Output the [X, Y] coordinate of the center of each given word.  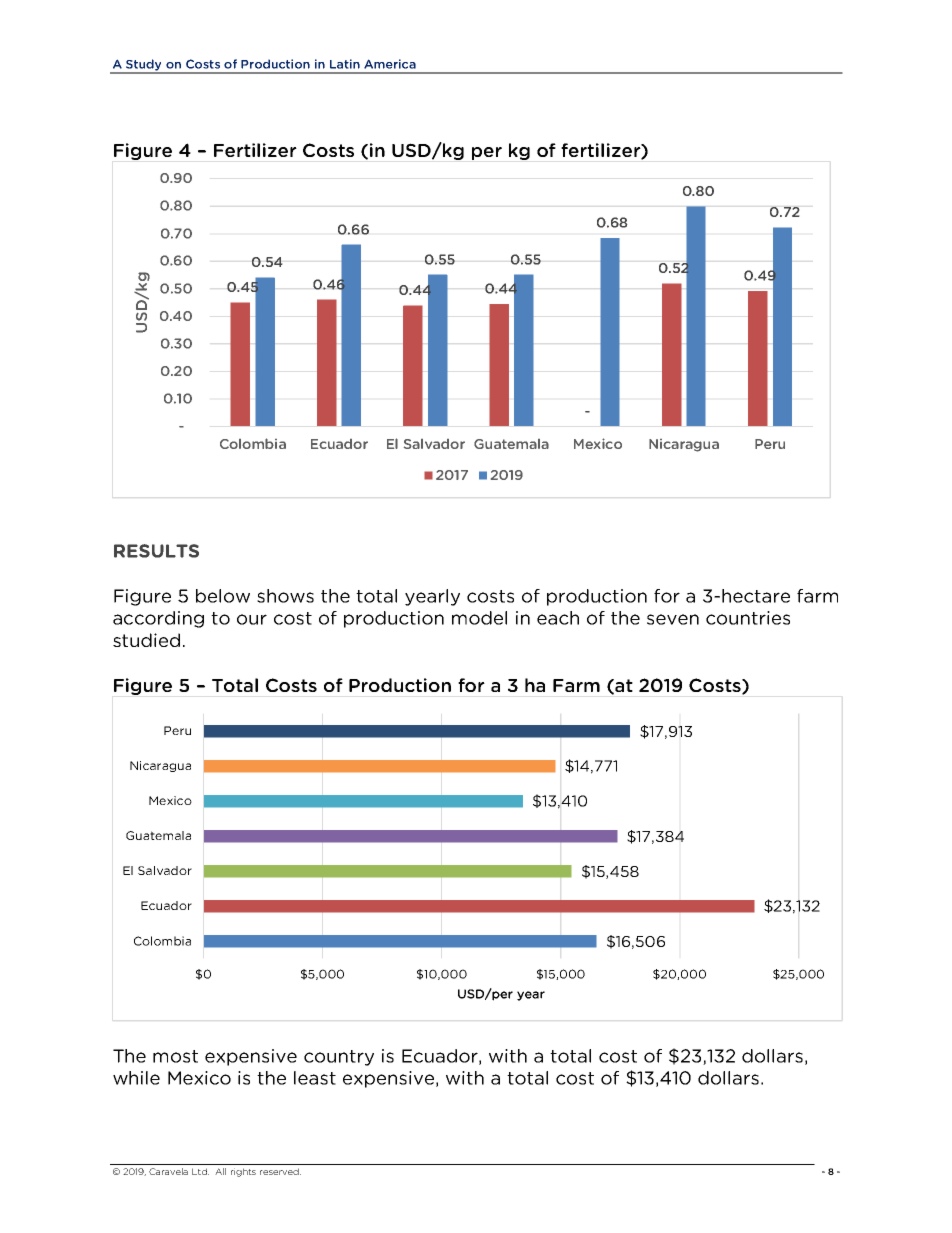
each [558, 618]
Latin [345, 64]
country [339, 1058]
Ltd [200, 1171]
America [390, 64]
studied [146, 640]
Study [144, 66]
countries [748, 618]
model [479, 618]
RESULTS [156, 551]
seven [673, 619]
